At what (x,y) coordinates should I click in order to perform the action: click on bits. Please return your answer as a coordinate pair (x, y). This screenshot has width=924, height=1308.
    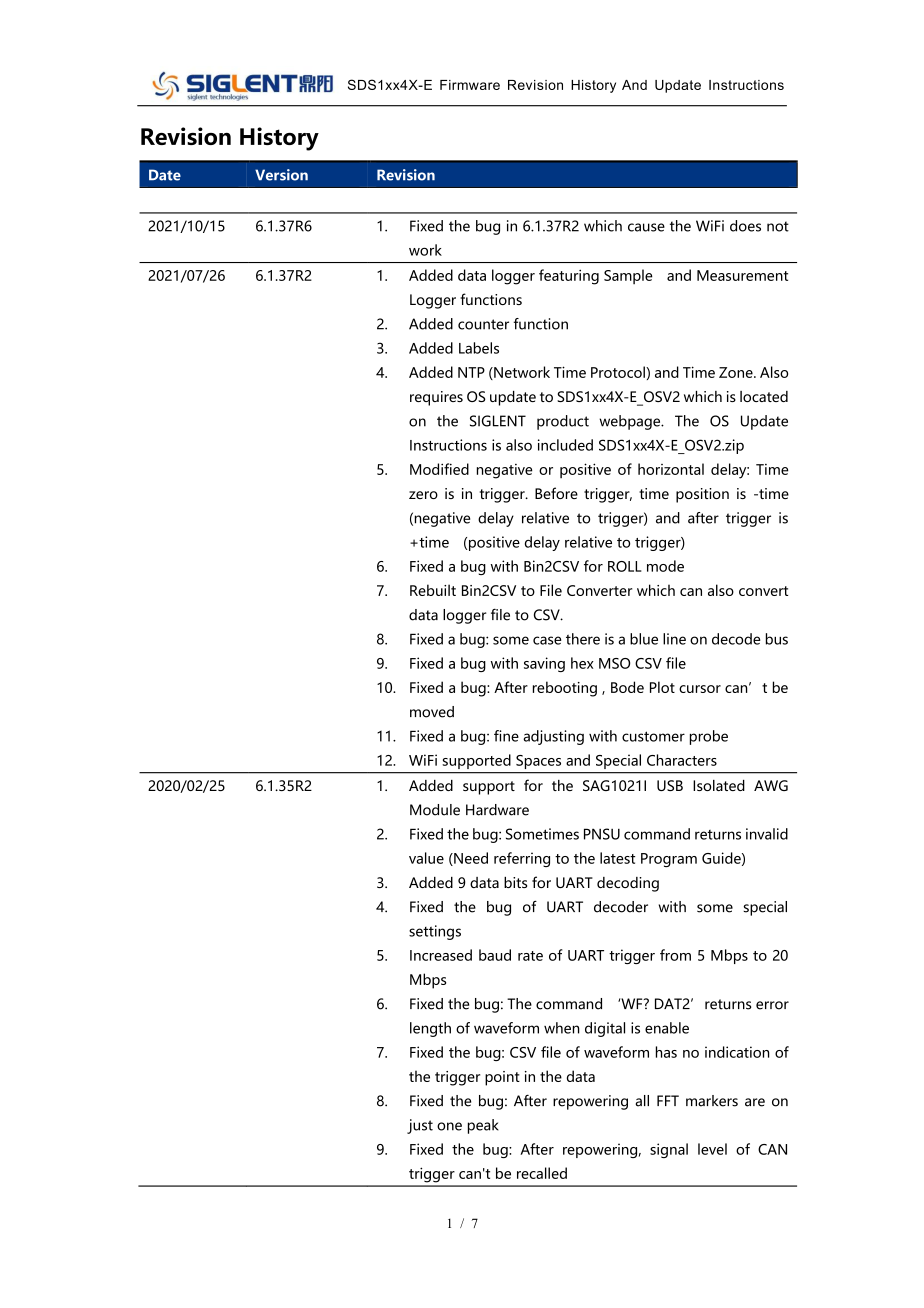
    Looking at the image, I should click on (515, 882).
